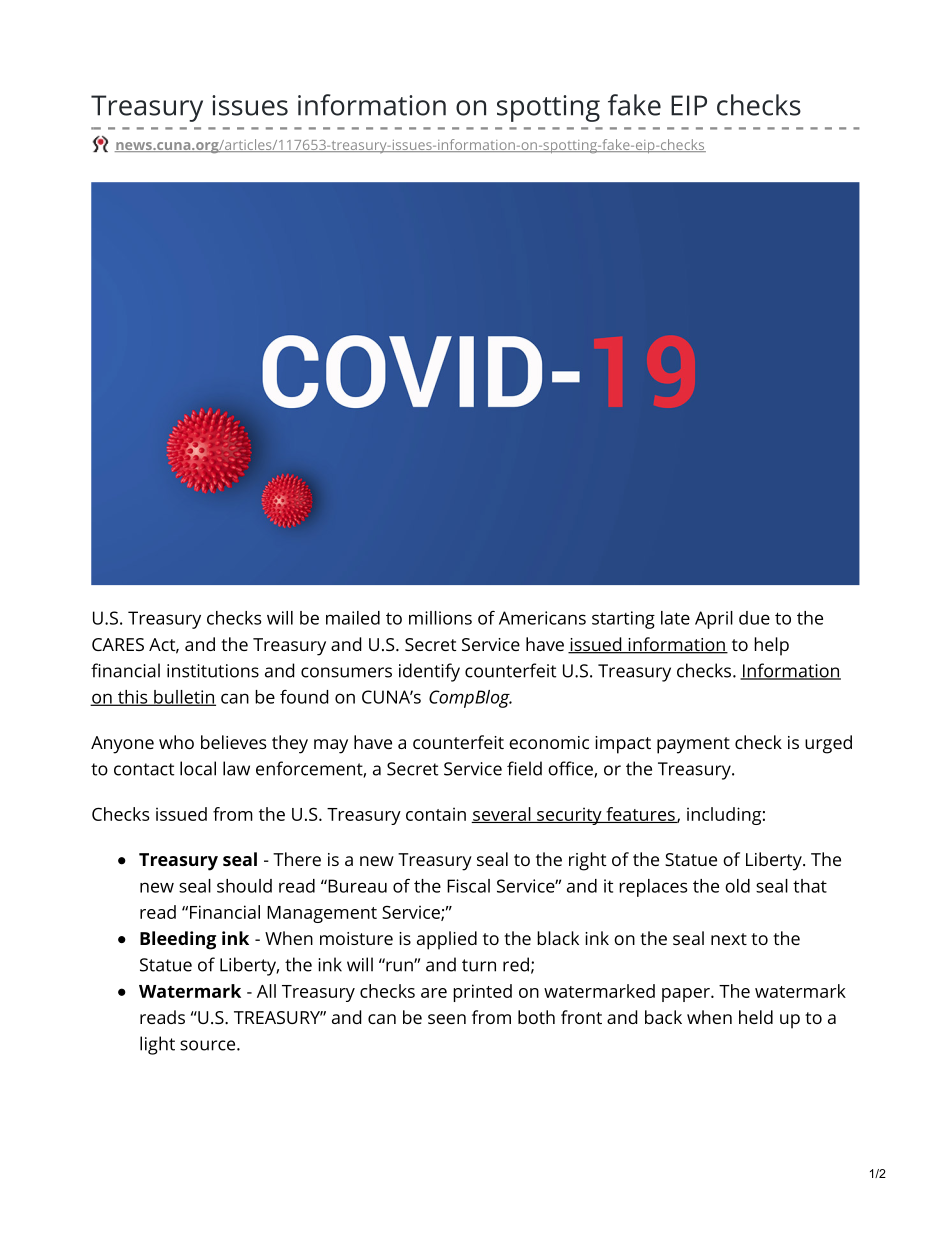 The height and width of the page is (1233, 952). Describe the element at coordinates (502, 815) in the page. I see `several` at that location.
